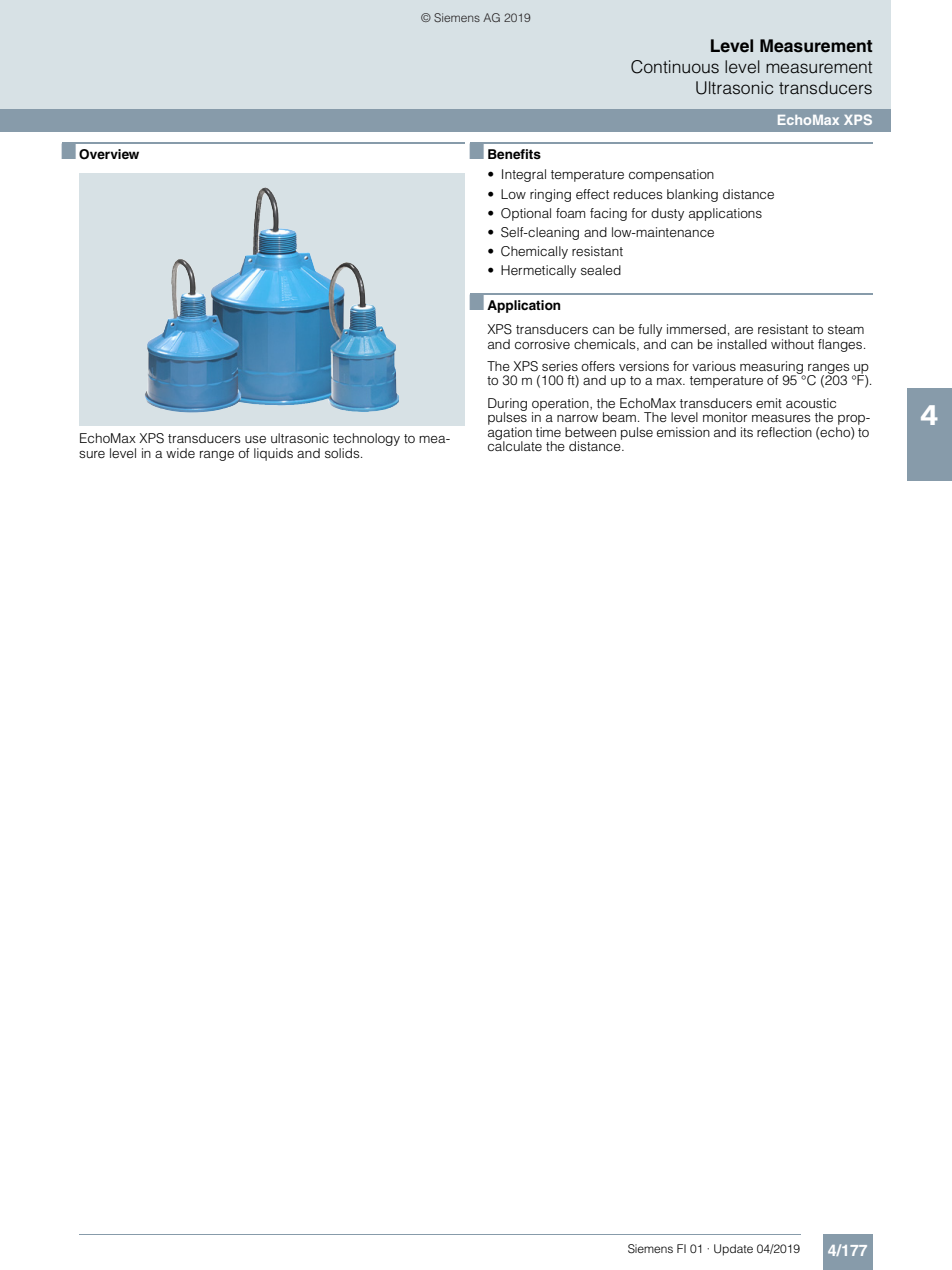 The image size is (952, 1270). What do you see at coordinates (366, 441) in the page?
I see `technology` at bounding box center [366, 441].
